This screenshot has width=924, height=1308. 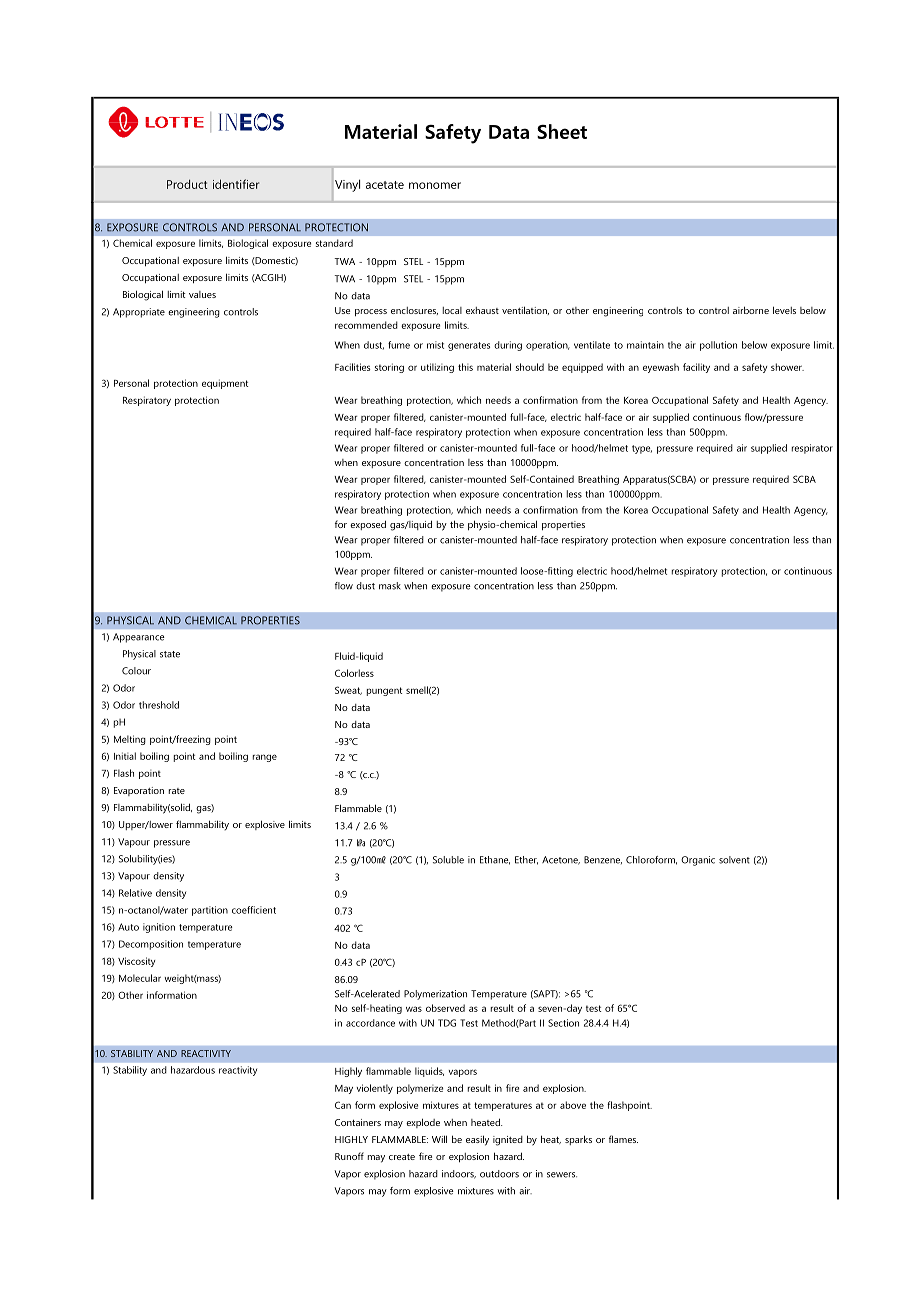 What do you see at coordinates (225, 384) in the screenshot?
I see `equipment` at bounding box center [225, 384].
